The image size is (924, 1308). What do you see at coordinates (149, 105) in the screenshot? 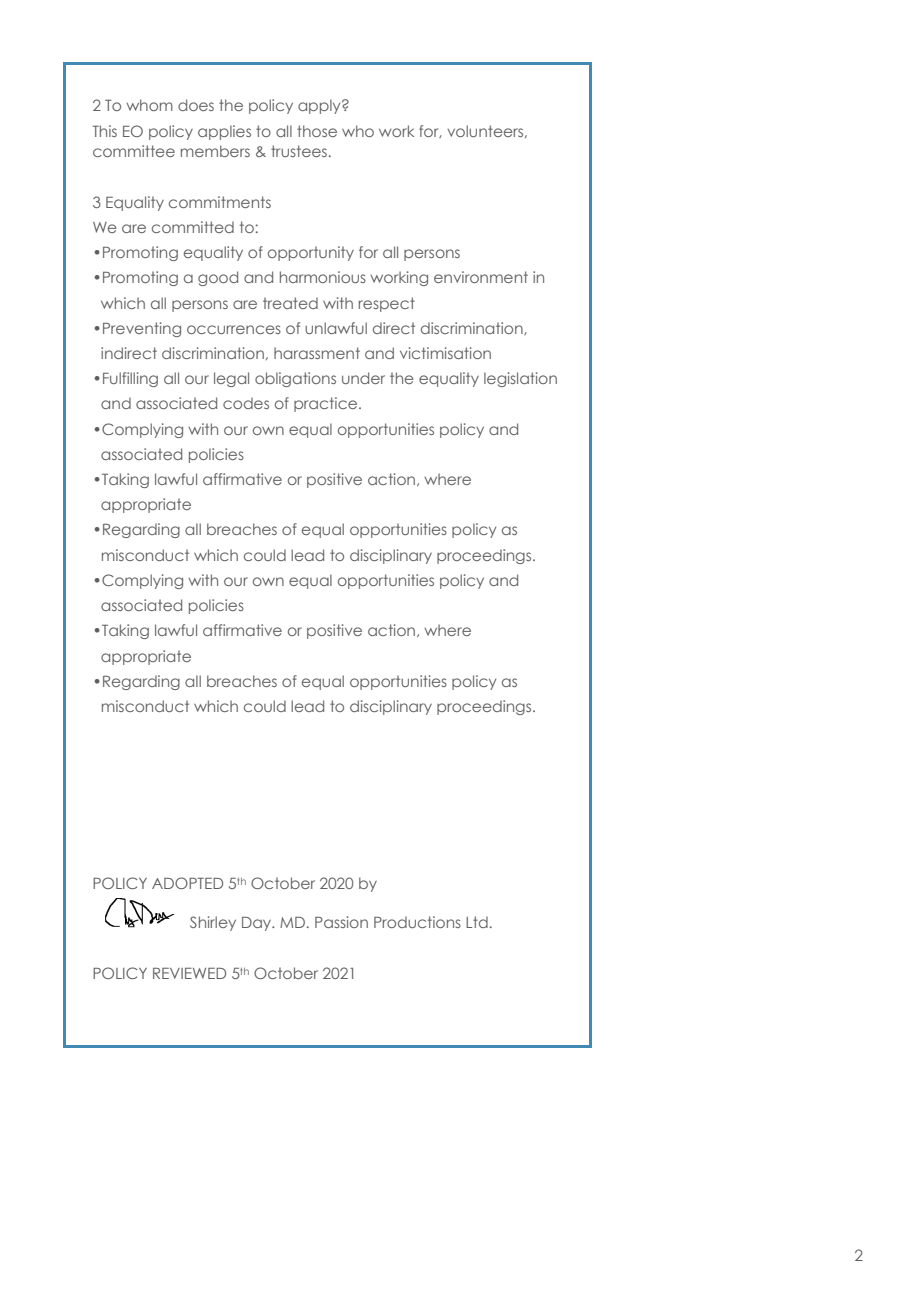
I see `whom` at bounding box center [149, 105].
